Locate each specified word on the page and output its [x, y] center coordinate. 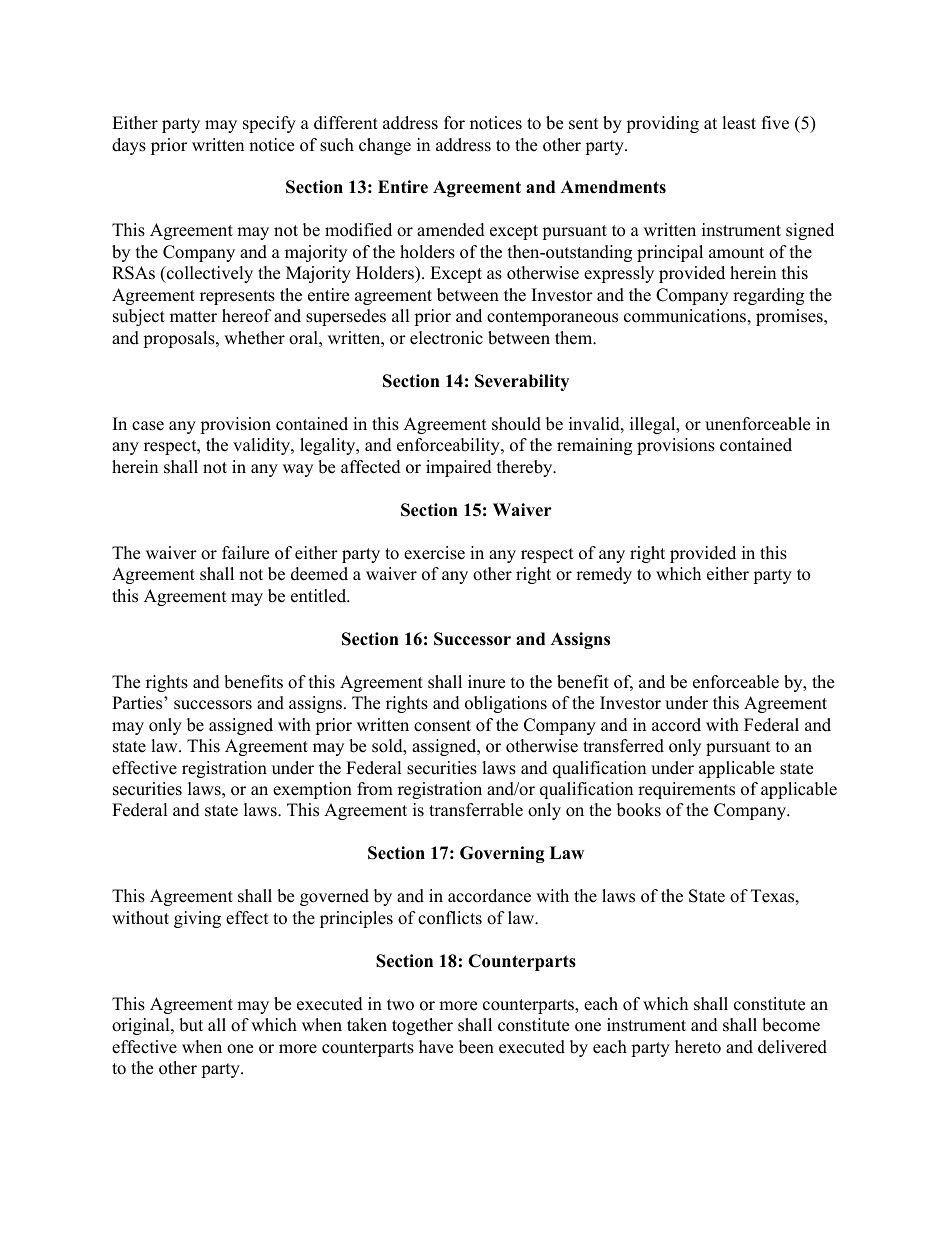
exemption [312, 790]
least [739, 123]
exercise [434, 553]
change [385, 146]
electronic [446, 338]
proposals [180, 339]
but [191, 1025]
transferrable [476, 810]
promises [790, 317]
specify [269, 124]
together [422, 1026]
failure [245, 553]
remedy [604, 575]
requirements [686, 790]
